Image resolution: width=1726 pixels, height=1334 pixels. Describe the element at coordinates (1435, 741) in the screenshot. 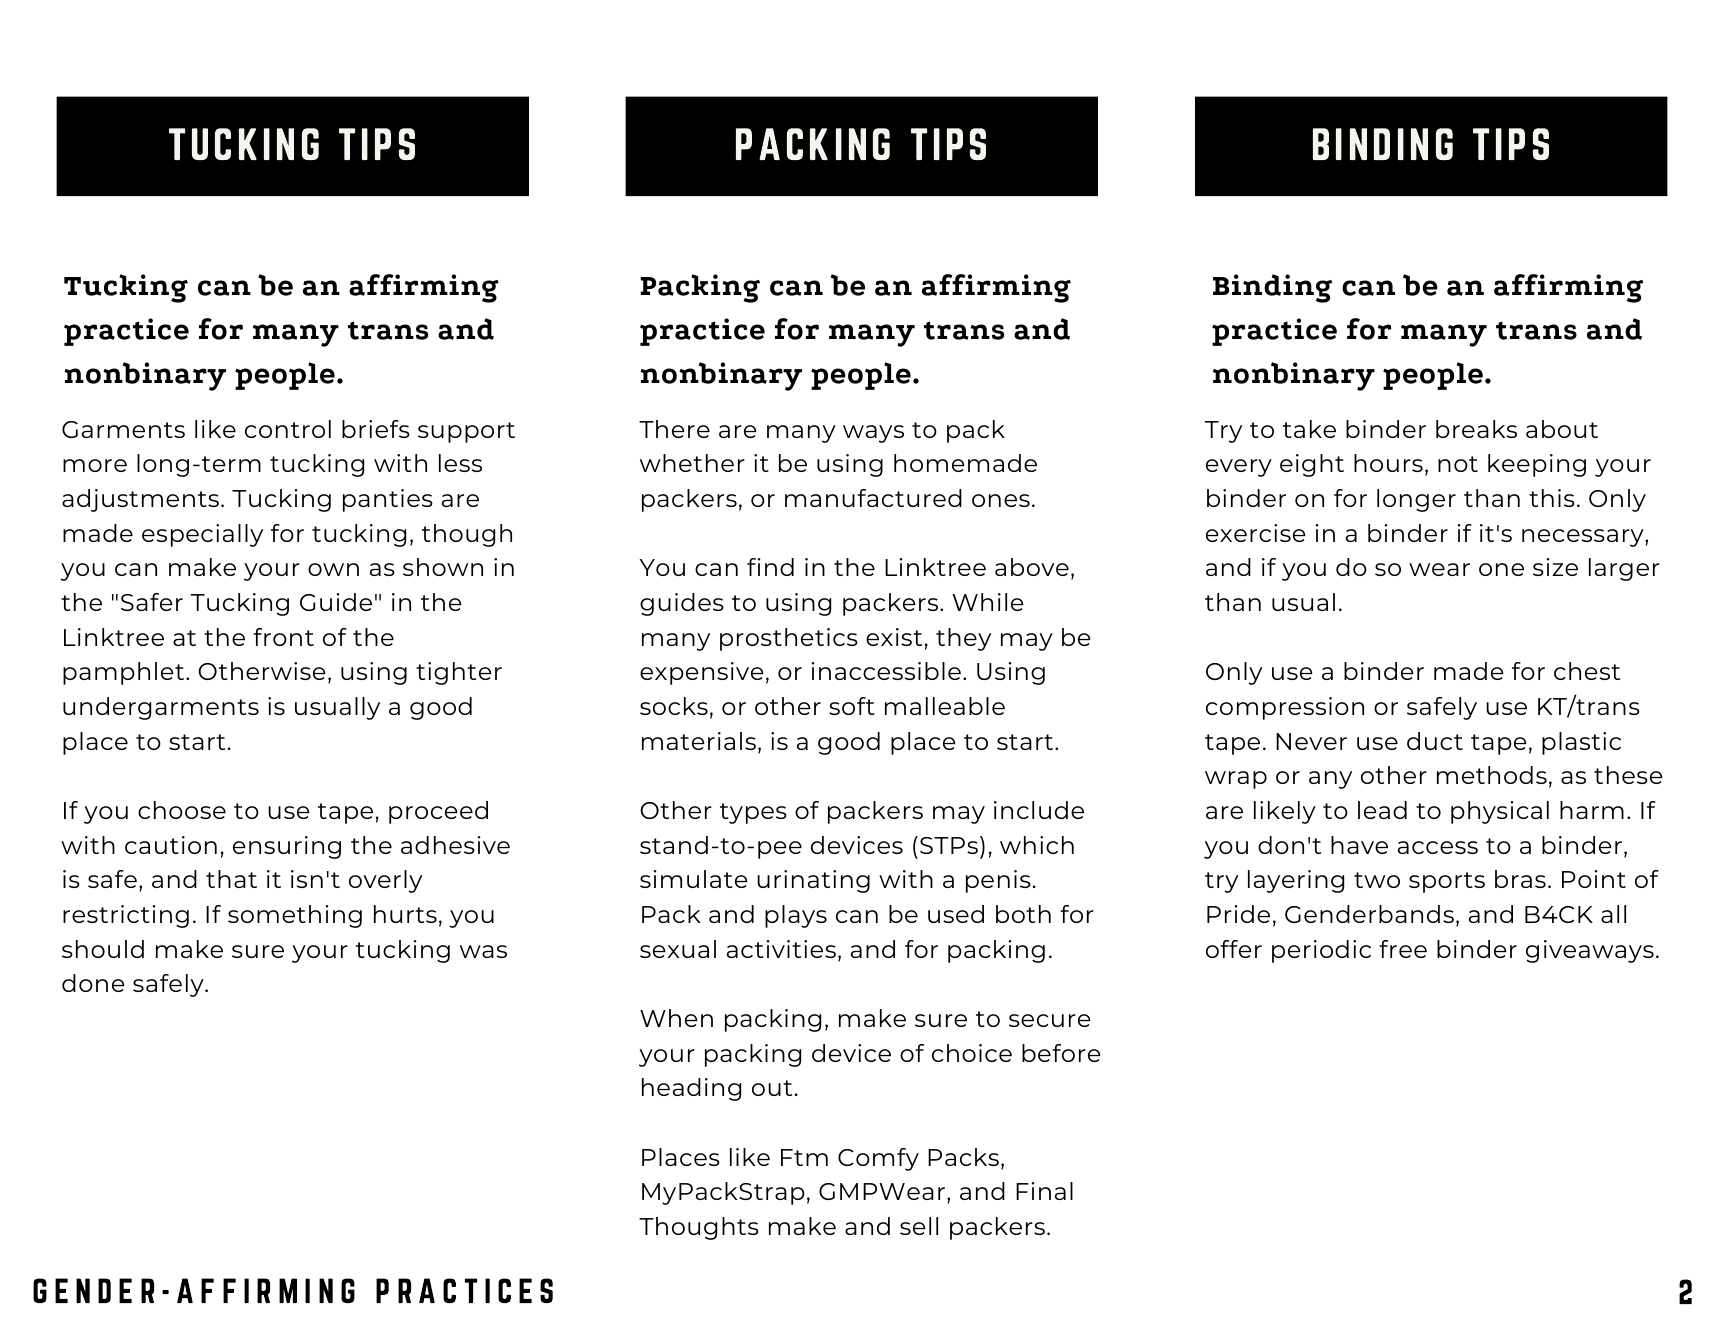

I see `duct` at that location.
